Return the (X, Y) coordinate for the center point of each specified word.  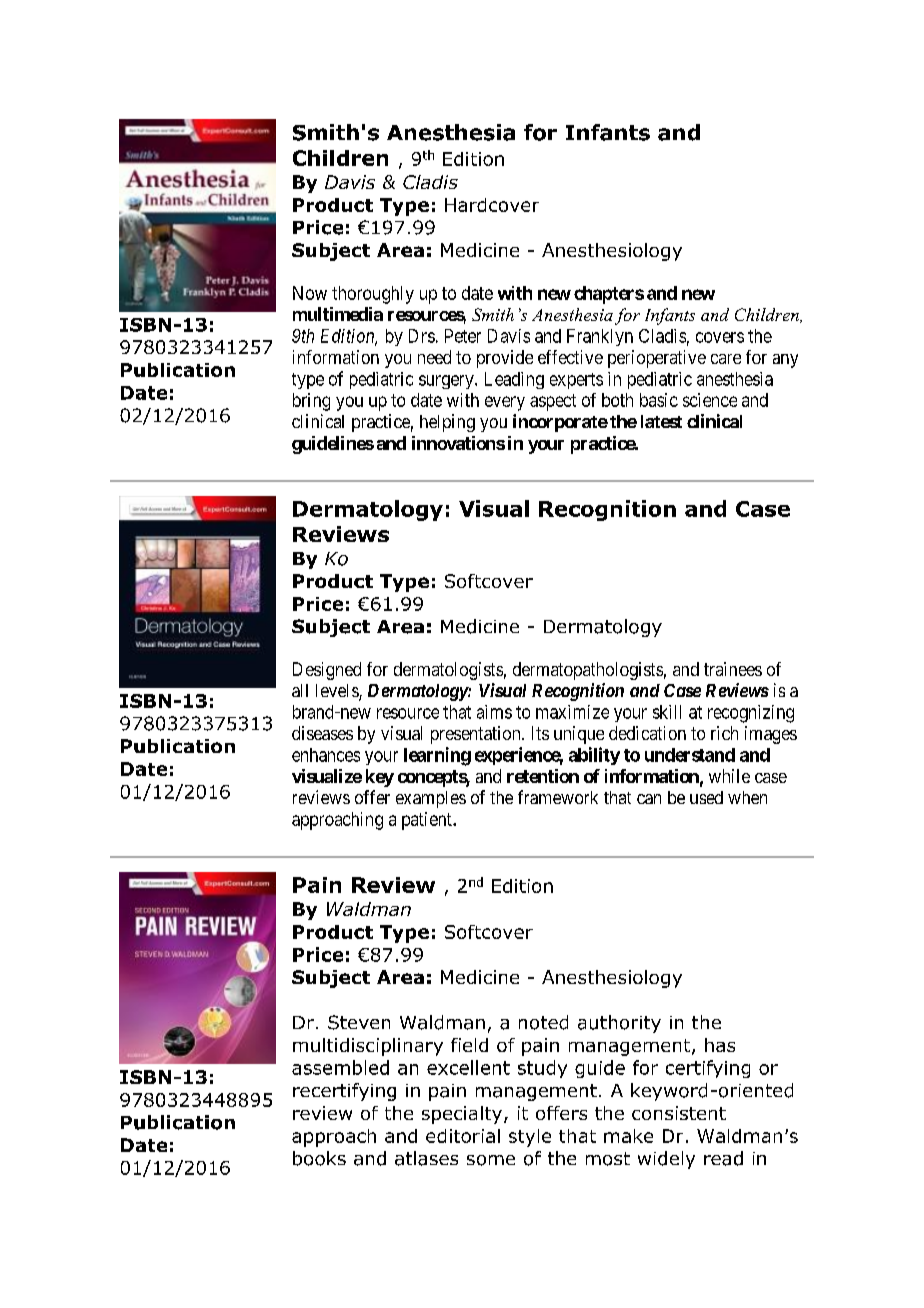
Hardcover (492, 205)
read (723, 1158)
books (319, 1158)
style (530, 1138)
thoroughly (373, 295)
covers (720, 337)
